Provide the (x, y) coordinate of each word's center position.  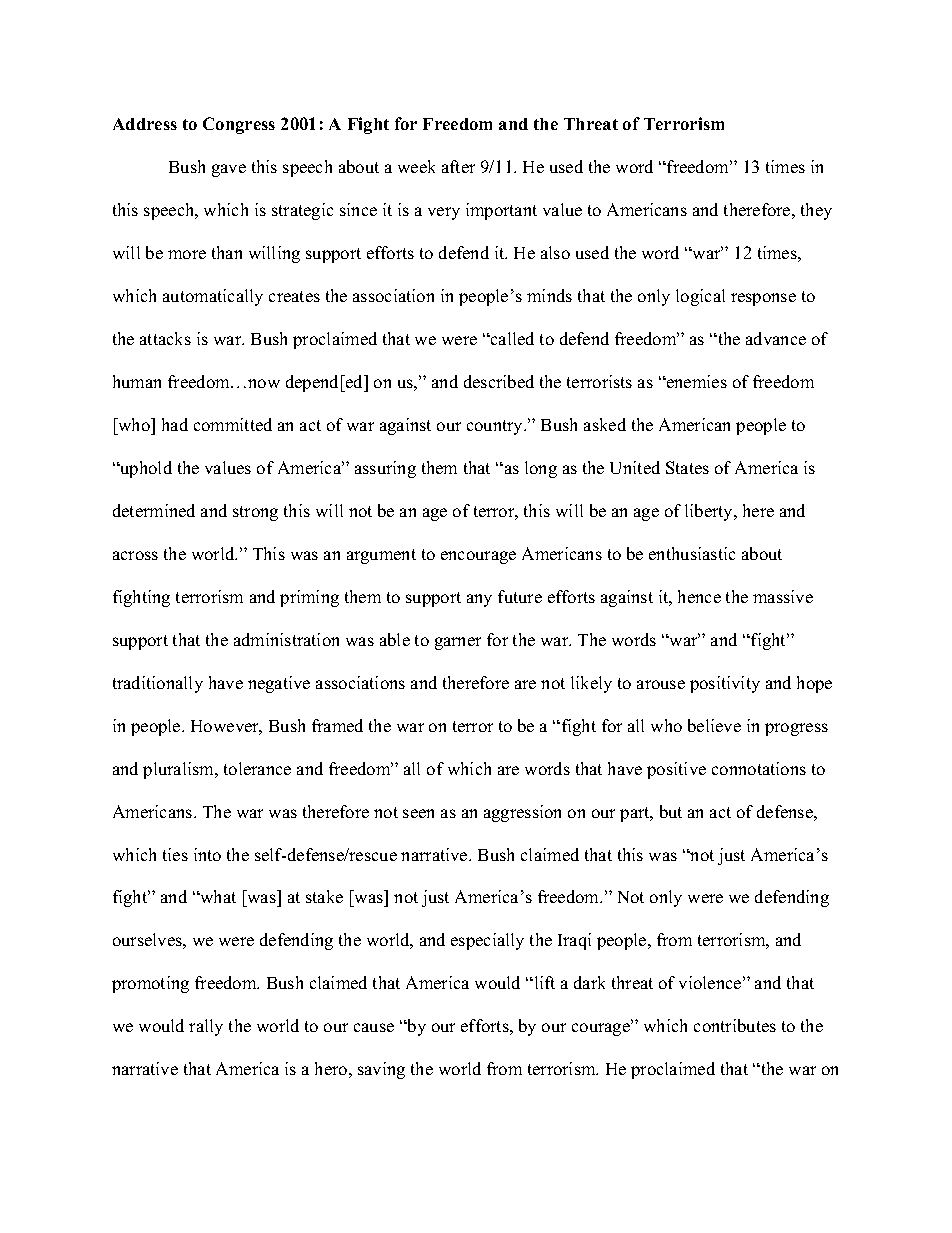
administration (286, 639)
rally (206, 1027)
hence (699, 596)
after (458, 166)
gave (229, 170)
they (816, 211)
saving (381, 1070)
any (479, 600)
